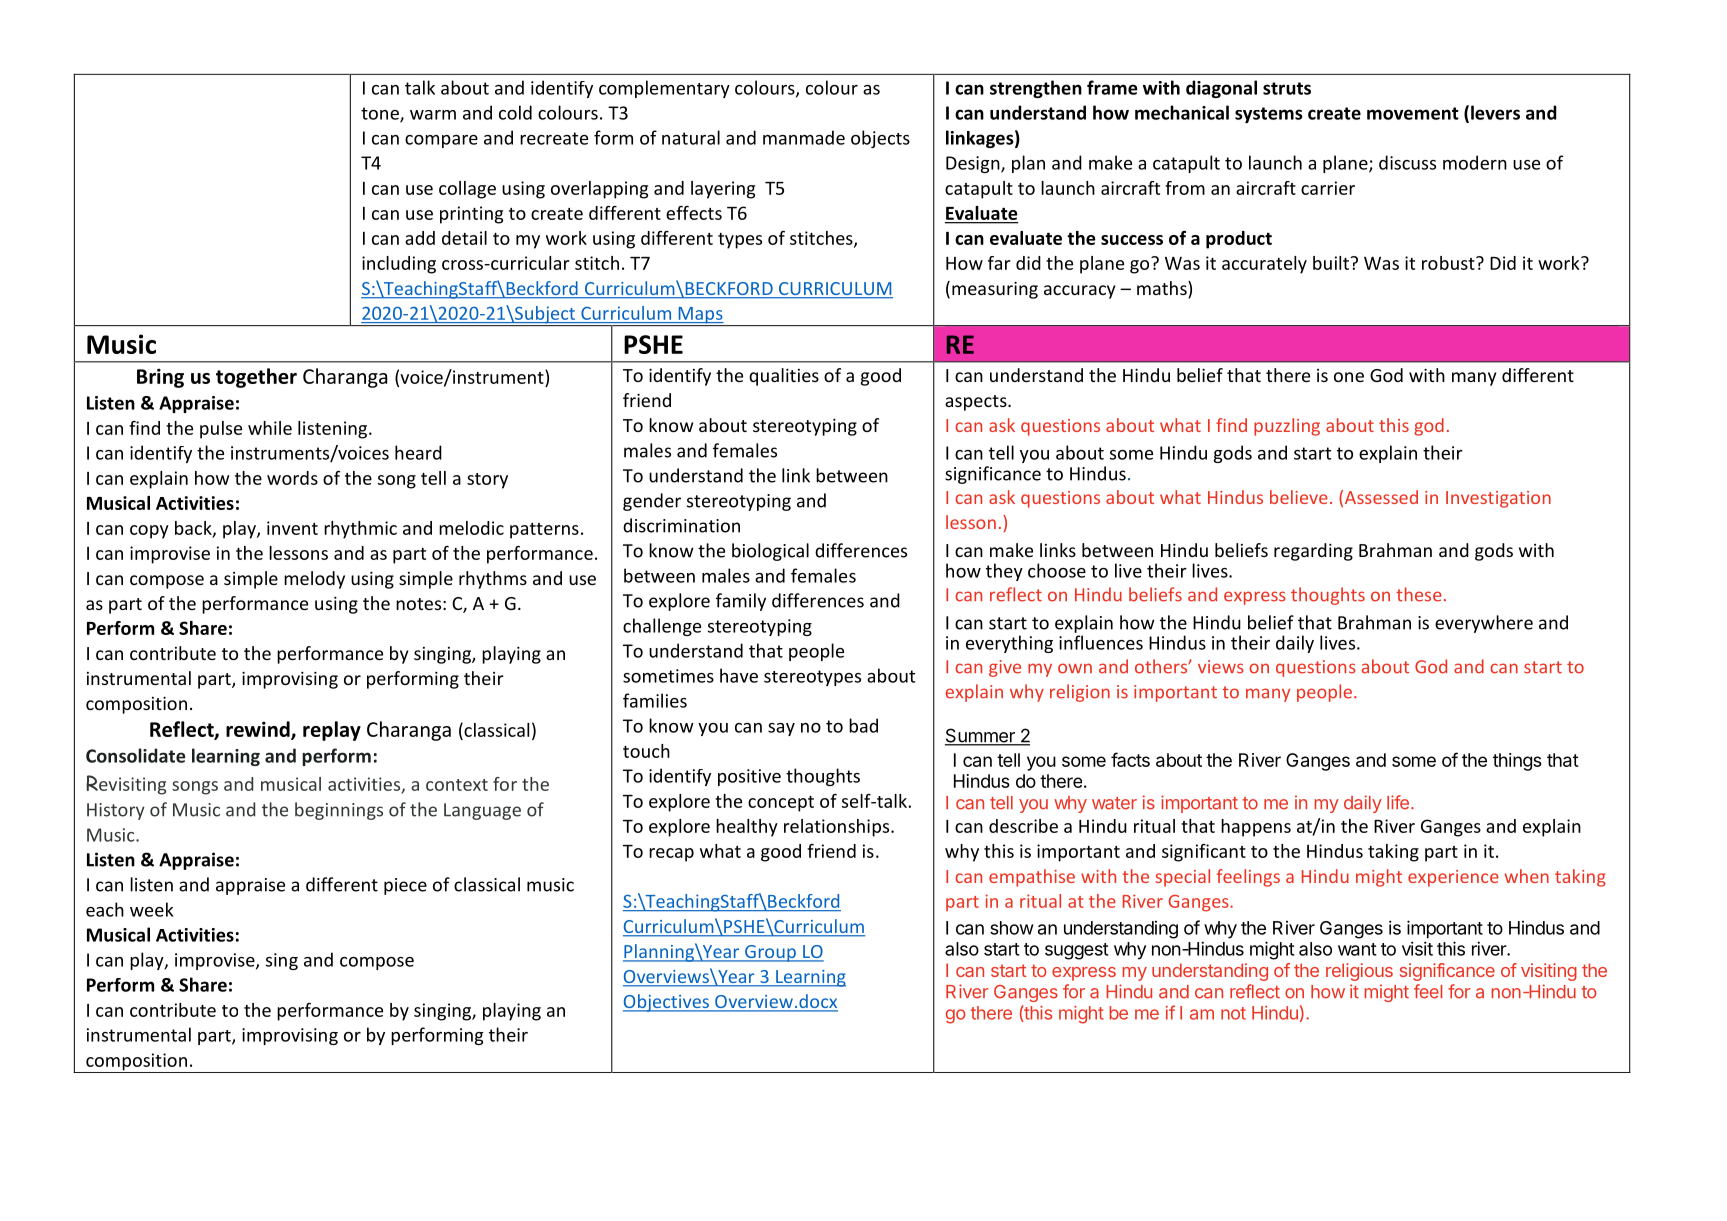  What do you see at coordinates (1484, 624) in the document?
I see `everywhere` at bounding box center [1484, 624].
